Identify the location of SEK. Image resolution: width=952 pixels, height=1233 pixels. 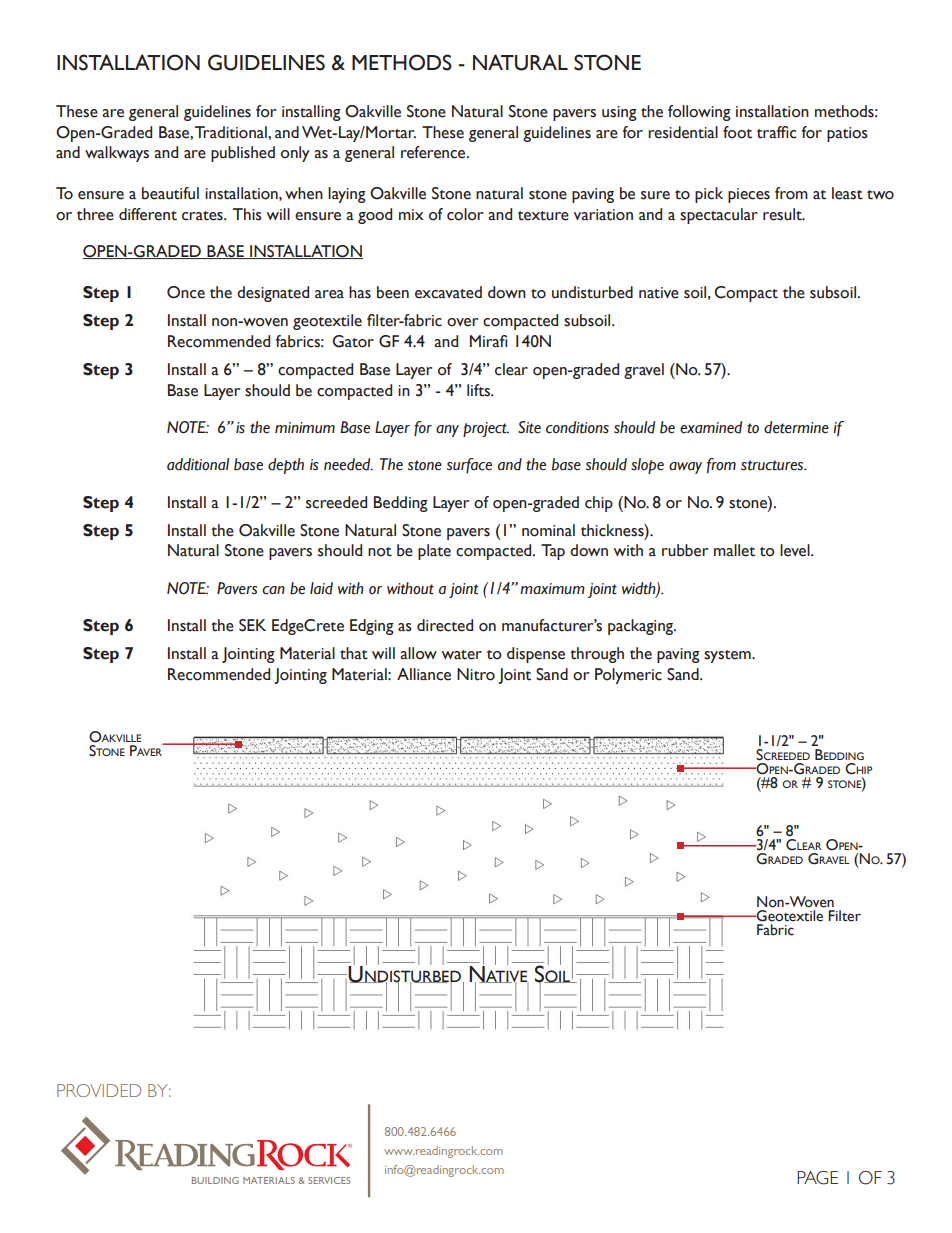
(252, 625).
